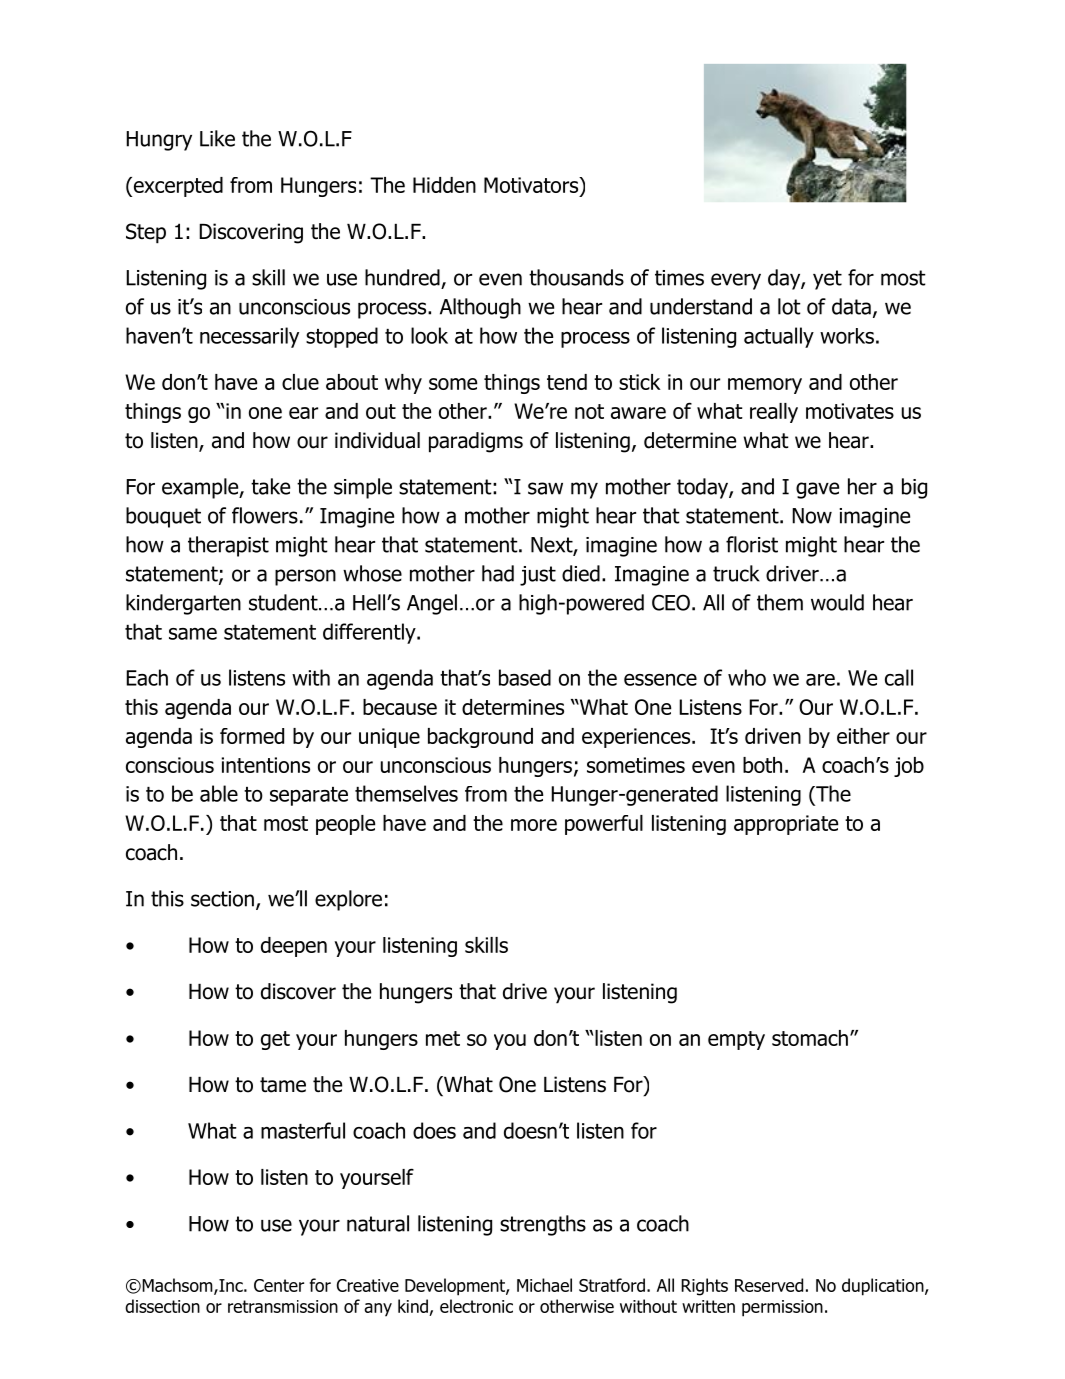 The width and height of the screenshot is (1065, 1379). Describe the element at coordinates (827, 280) in the screenshot. I see `yet` at that location.
